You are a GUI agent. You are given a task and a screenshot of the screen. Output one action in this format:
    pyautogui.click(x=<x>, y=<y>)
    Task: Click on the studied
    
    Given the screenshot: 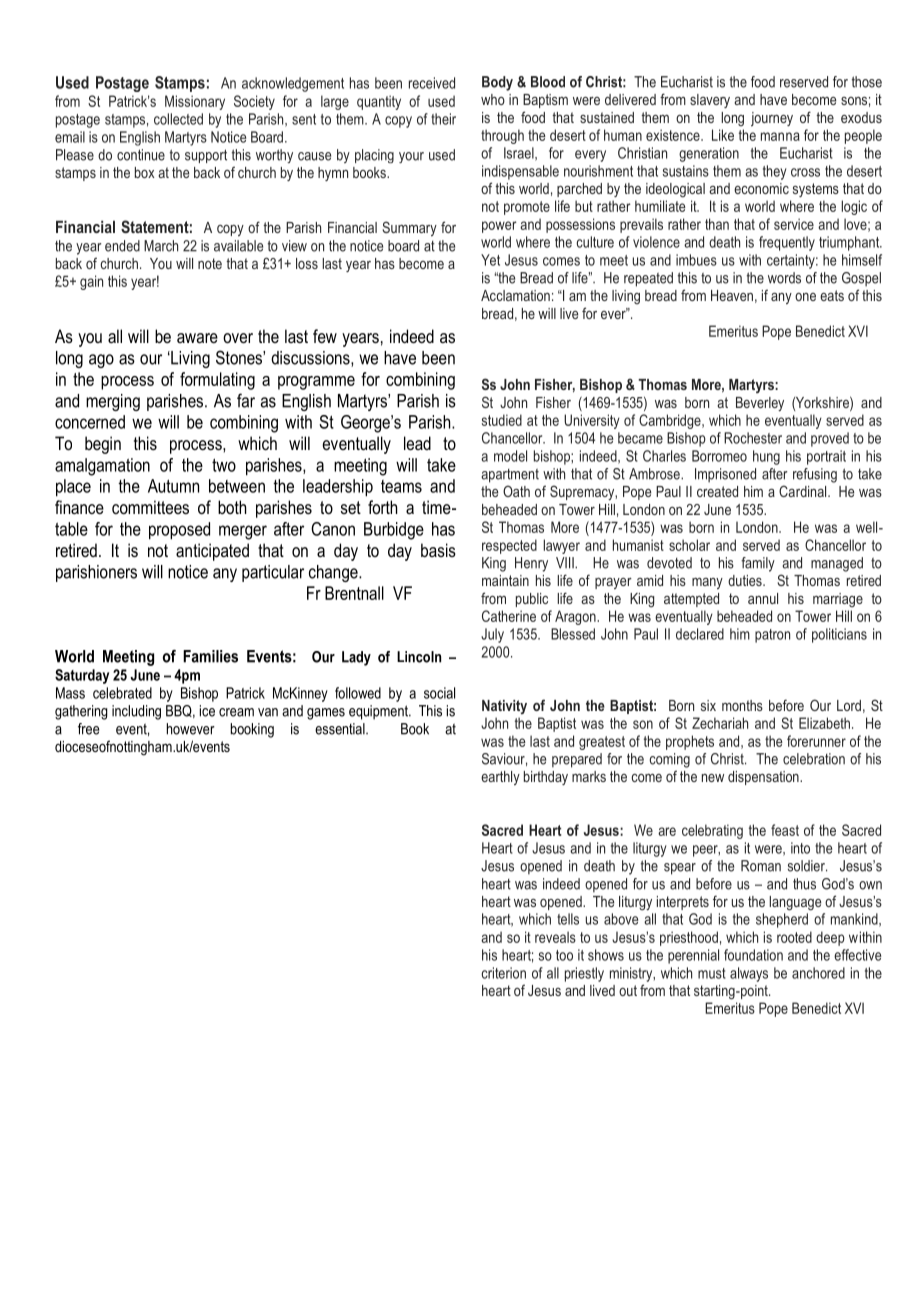 What is the action you would take?
    pyautogui.click(x=502, y=420)
